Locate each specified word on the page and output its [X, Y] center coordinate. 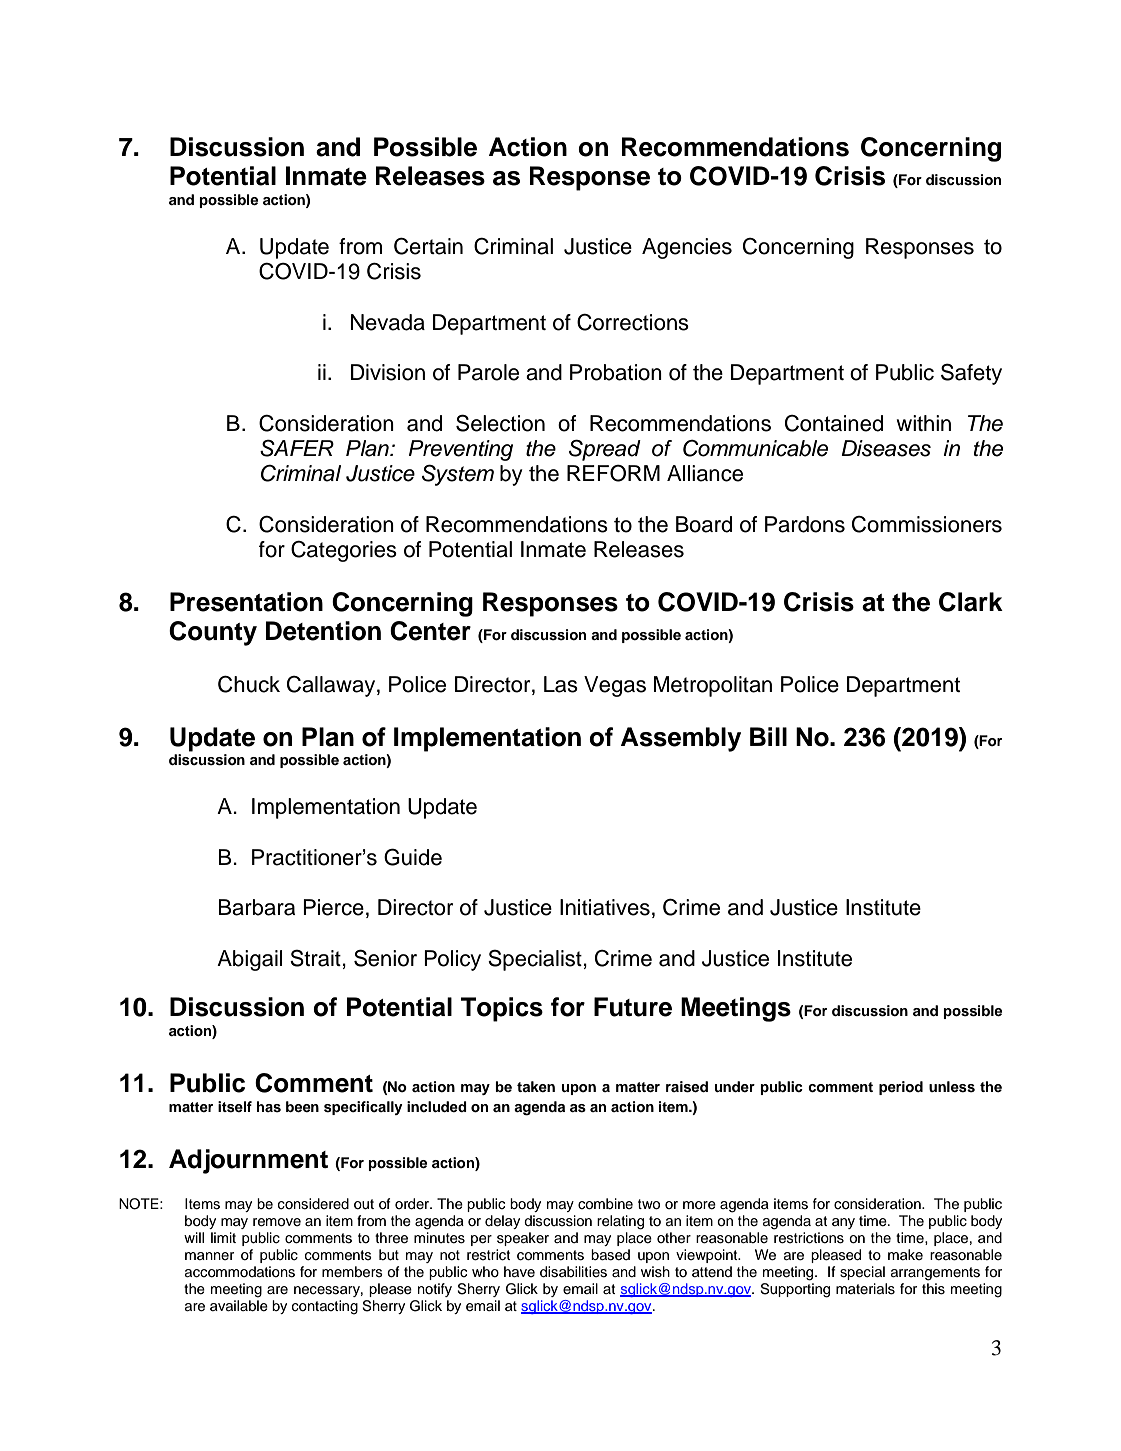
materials [865, 1289]
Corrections [633, 322]
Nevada [388, 322]
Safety [971, 374]
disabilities [573, 1272]
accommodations [240, 1272]
